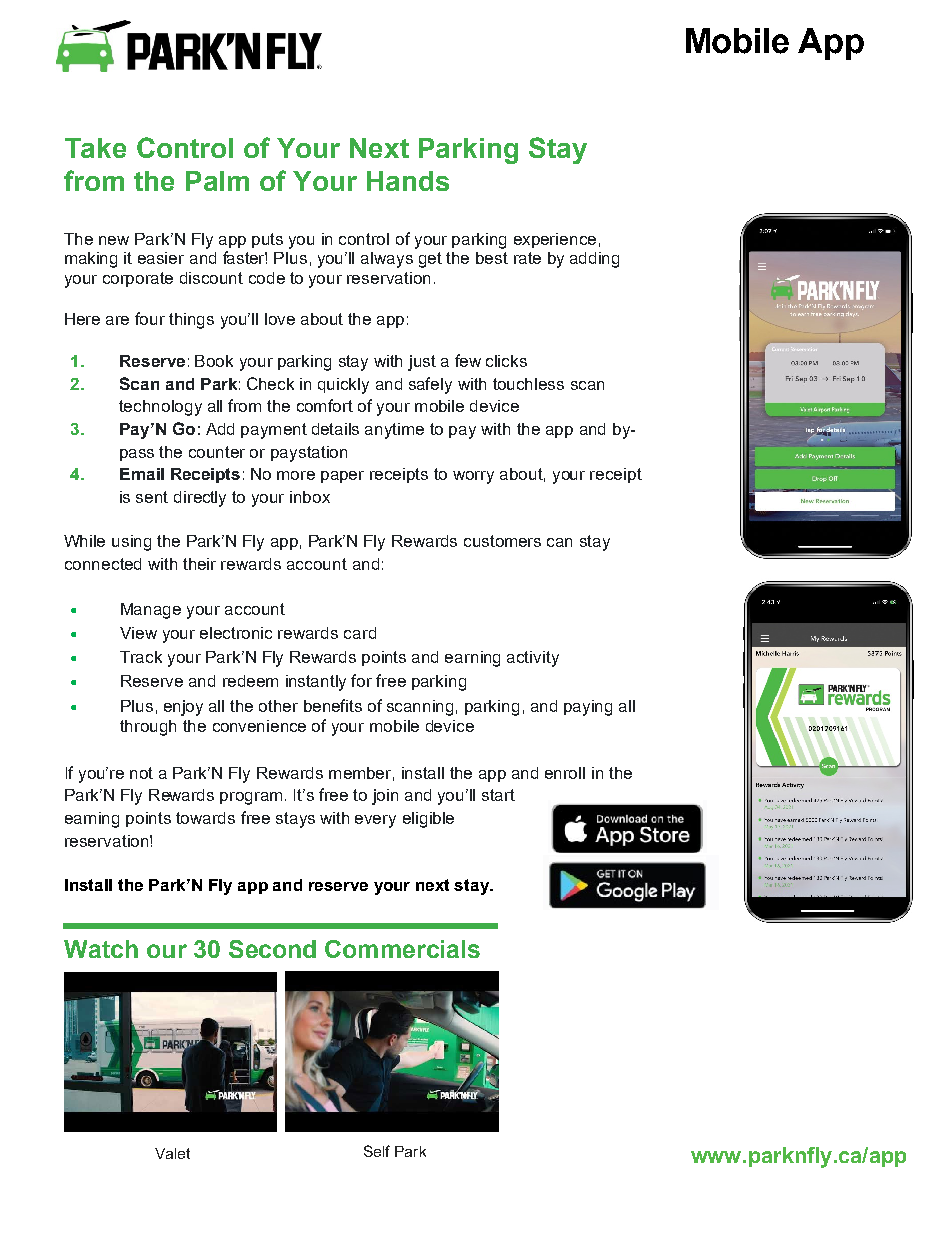 This screenshot has height=1233, width=952. Describe the element at coordinates (141, 657) in the screenshot. I see `Track` at that location.
